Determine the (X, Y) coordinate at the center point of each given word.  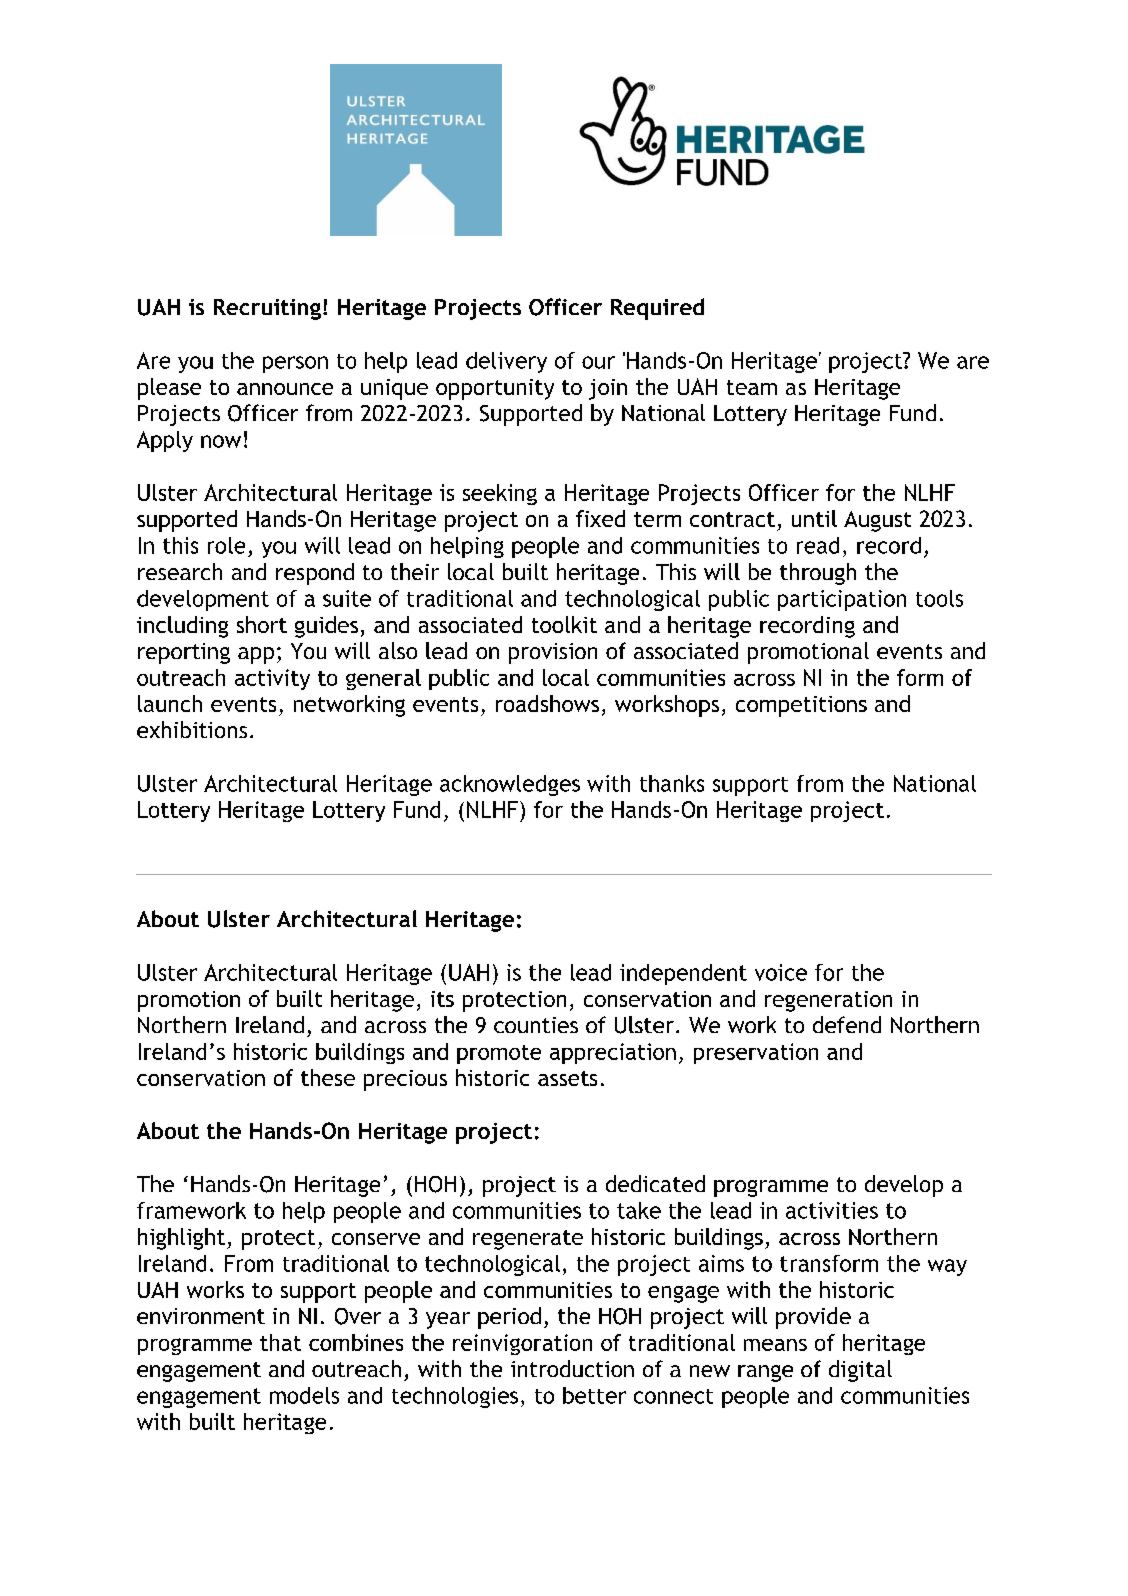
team (752, 387)
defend (847, 1024)
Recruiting (267, 309)
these (328, 1077)
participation (842, 600)
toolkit (564, 624)
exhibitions (192, 729)
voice (781, 972)
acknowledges (510, 785)
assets (567, 1078)
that (280, 1342)
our (598, 362)
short (262, 624)
